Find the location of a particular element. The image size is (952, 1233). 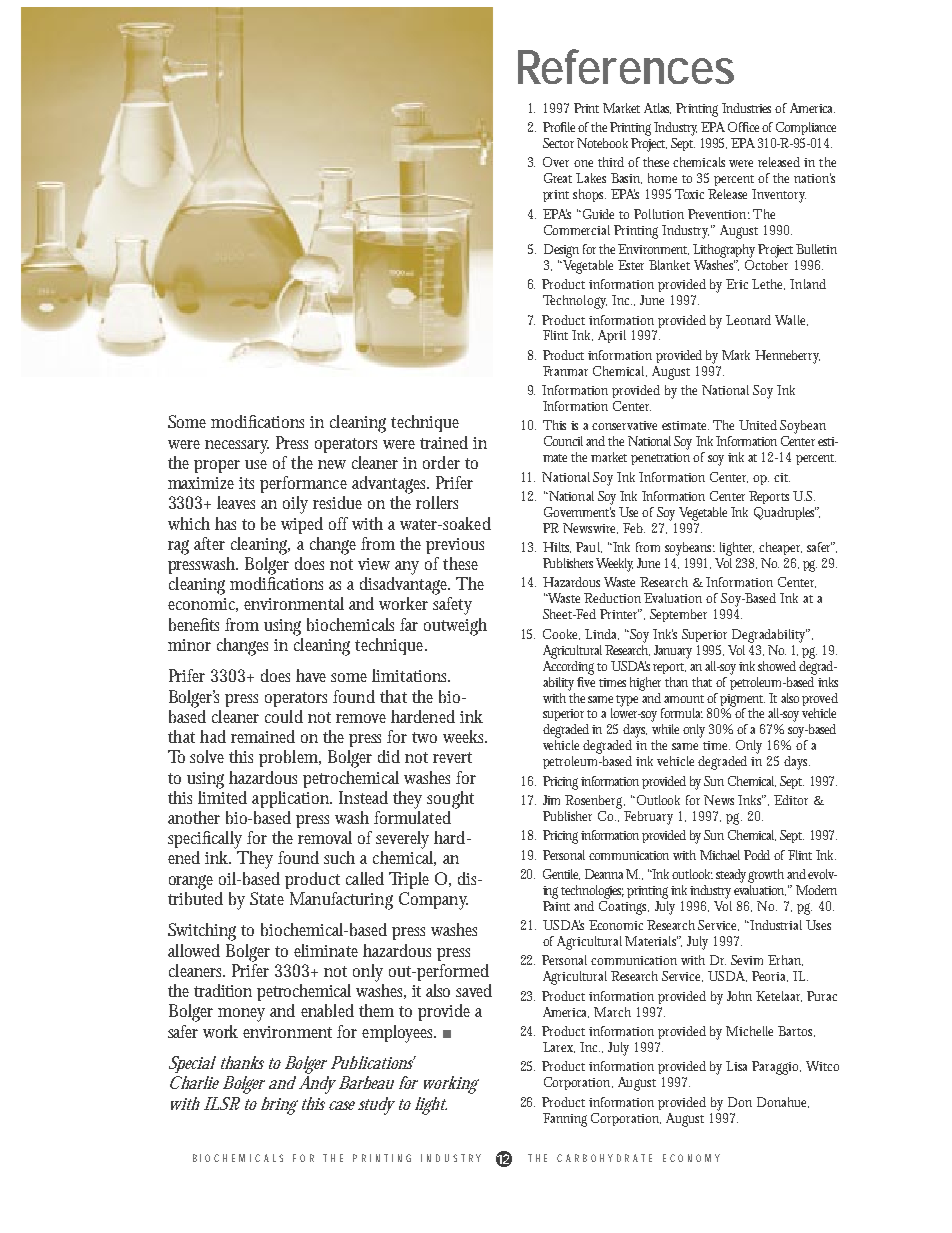

bring is located at coordinates (279, 1106).
